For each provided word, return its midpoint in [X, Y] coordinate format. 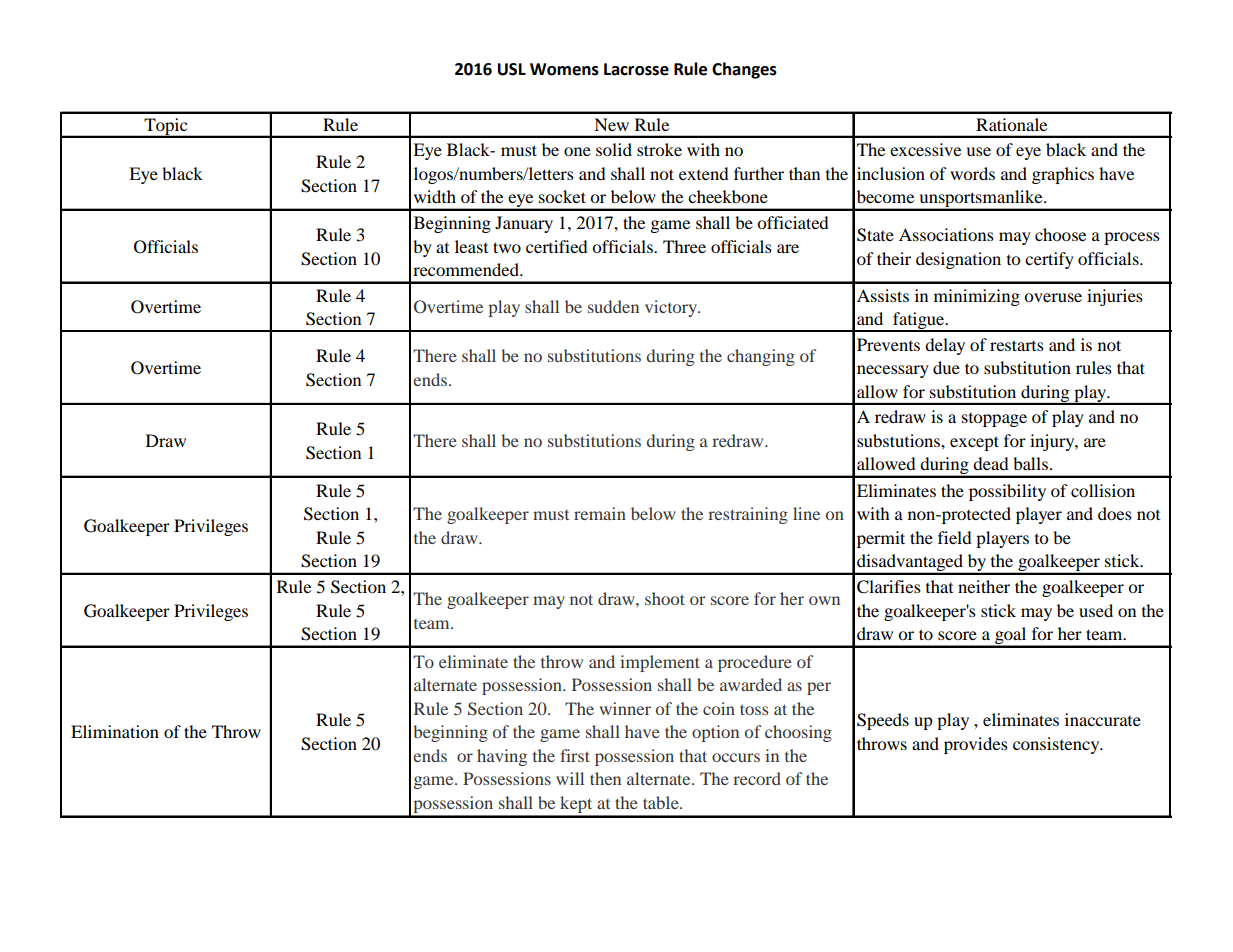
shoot [665, 598]
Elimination [115, 731]
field [955, 537]
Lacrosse [636, 69]
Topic [166, 128]
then [605, 778]
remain [600, 513]
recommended [467, 269]
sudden [613, 306]
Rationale [1011, 124]
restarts [1017, 345]
